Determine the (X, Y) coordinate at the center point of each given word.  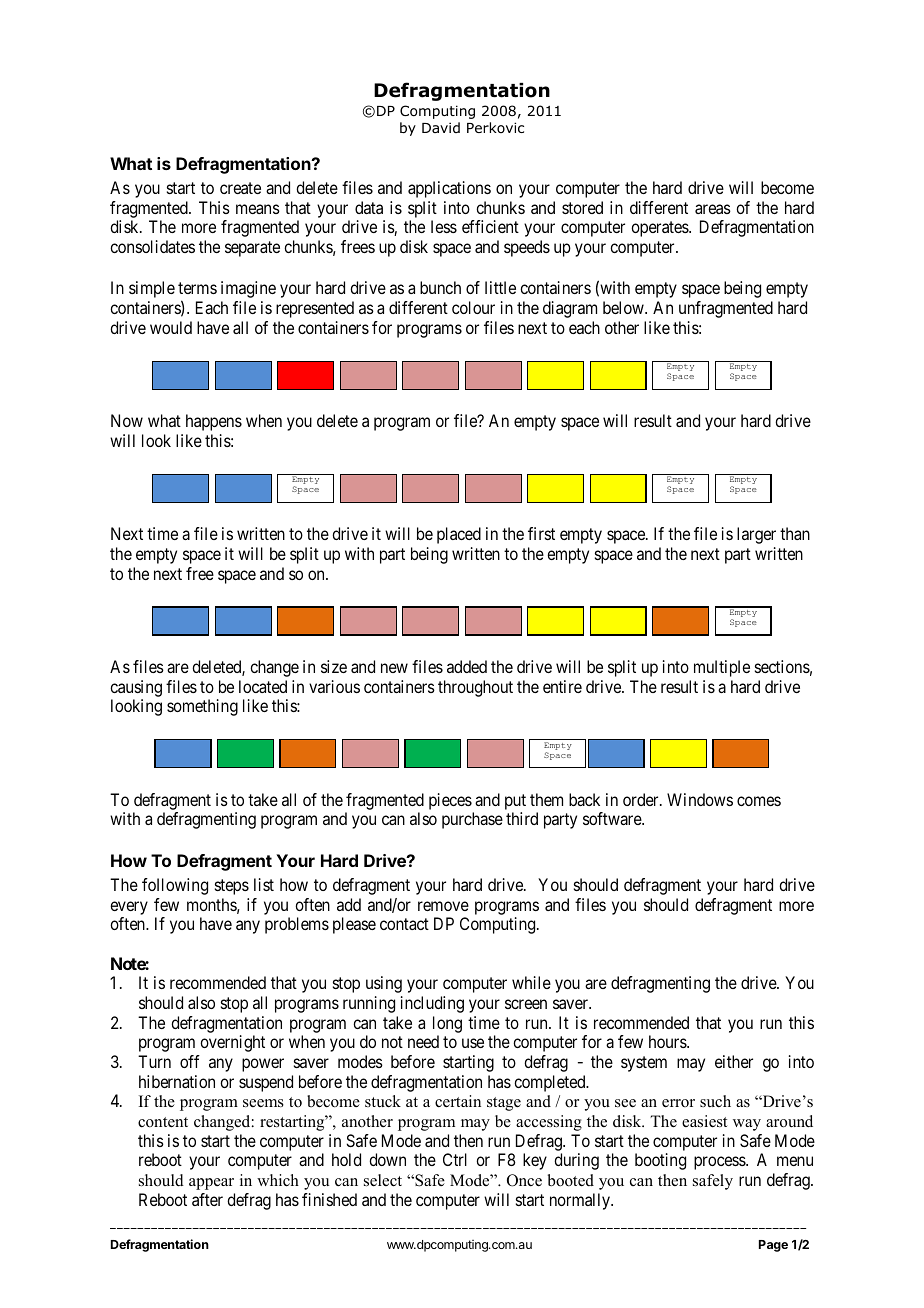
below (624, 307)
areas (713, 209)
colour (473, 307)
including (432, 1004)
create (240, 188)
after (207, 1199)
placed (459, 535)
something (202, 707)
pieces (450, 801)
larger (756, 535)
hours (668, 1041)
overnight (232, 1043)
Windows (700, 799)
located (263, 686)
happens (214, 422)
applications (449, 189)
